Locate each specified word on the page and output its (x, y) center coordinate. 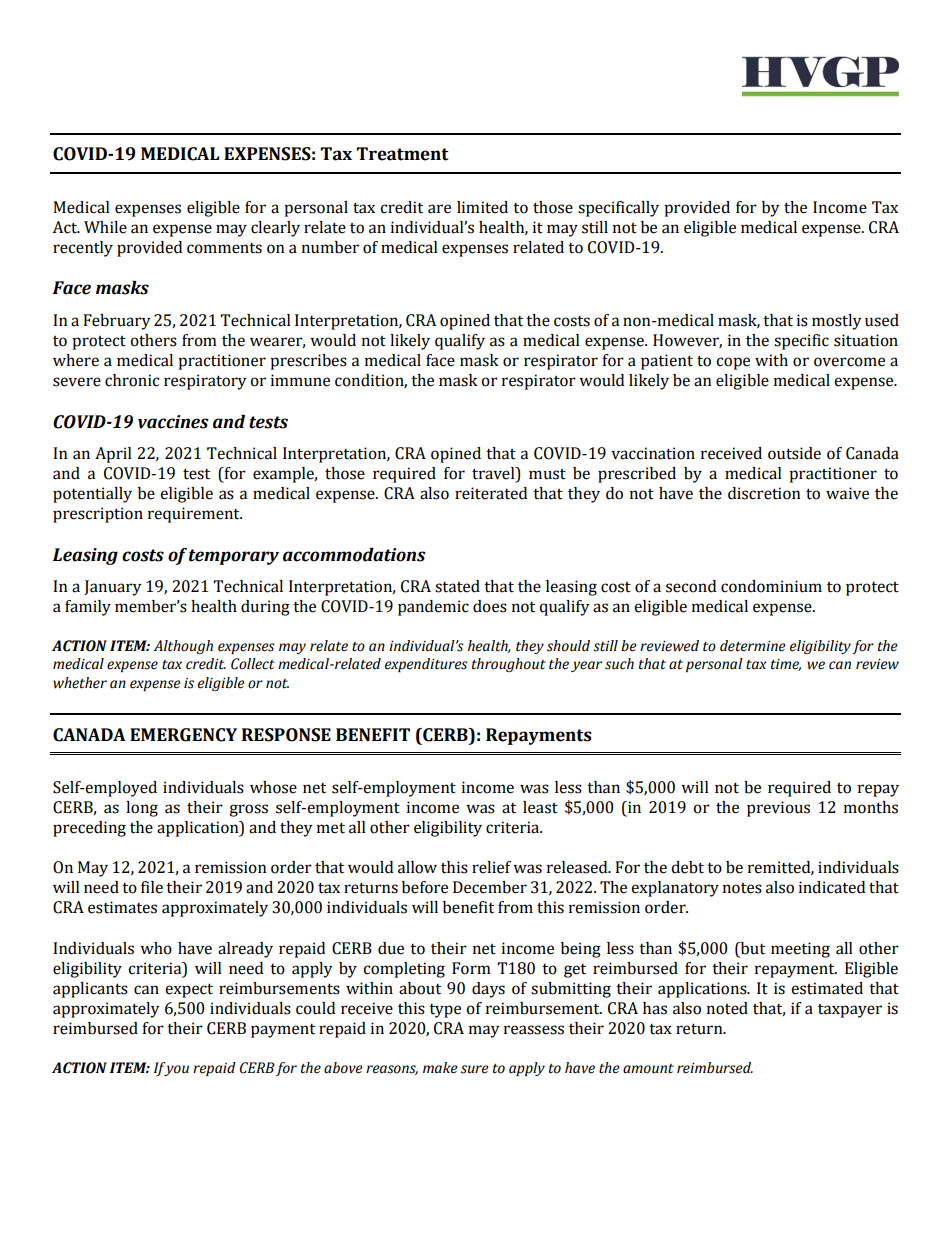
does (490, 606)
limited (482, 207)
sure (475, 1069)
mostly (837, 322)
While (105, 227)
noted (727, 1008)
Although (183, 647)
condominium (771, 586)
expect (189, 990)
